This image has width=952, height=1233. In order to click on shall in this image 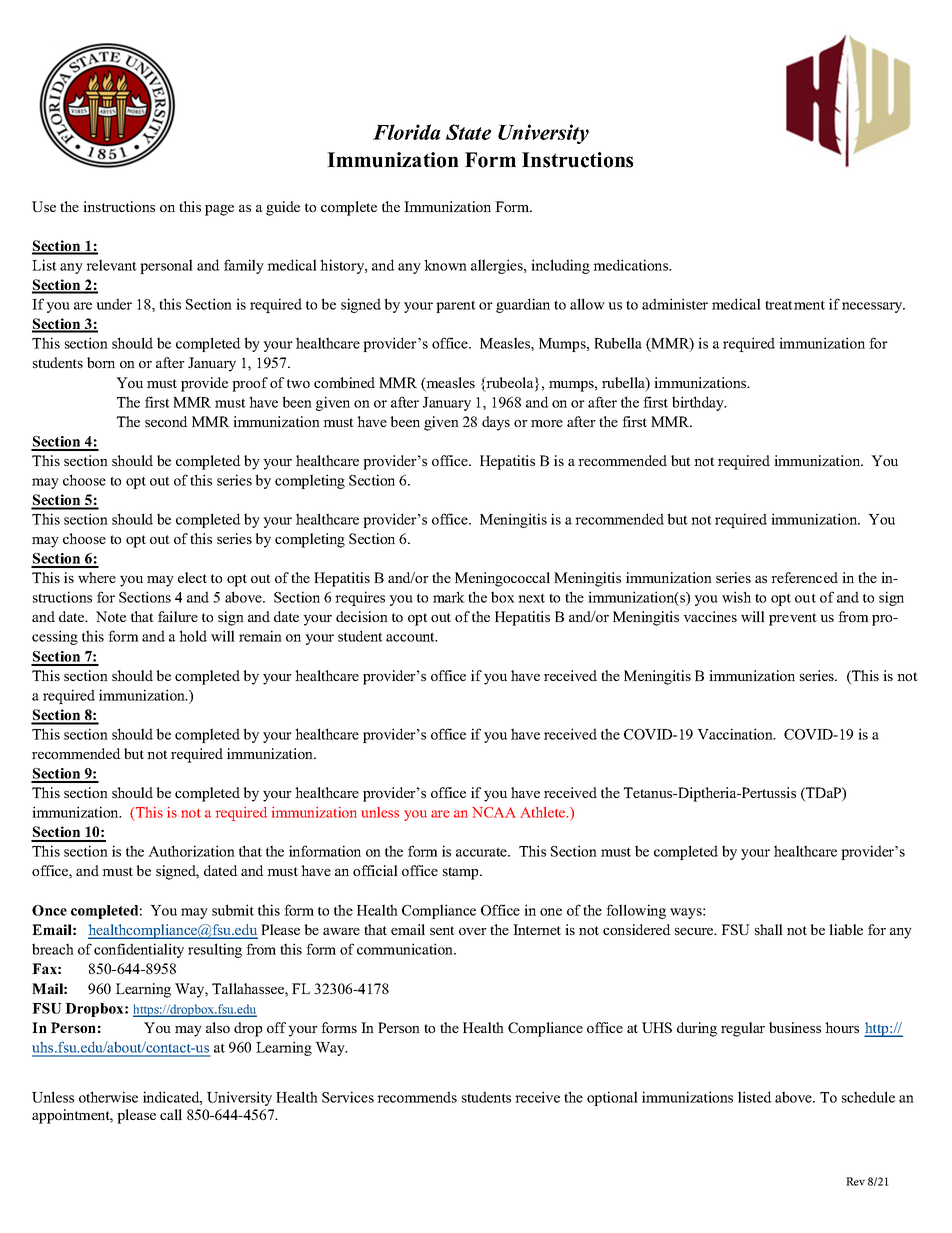, I will do `click(769, 929)`.
